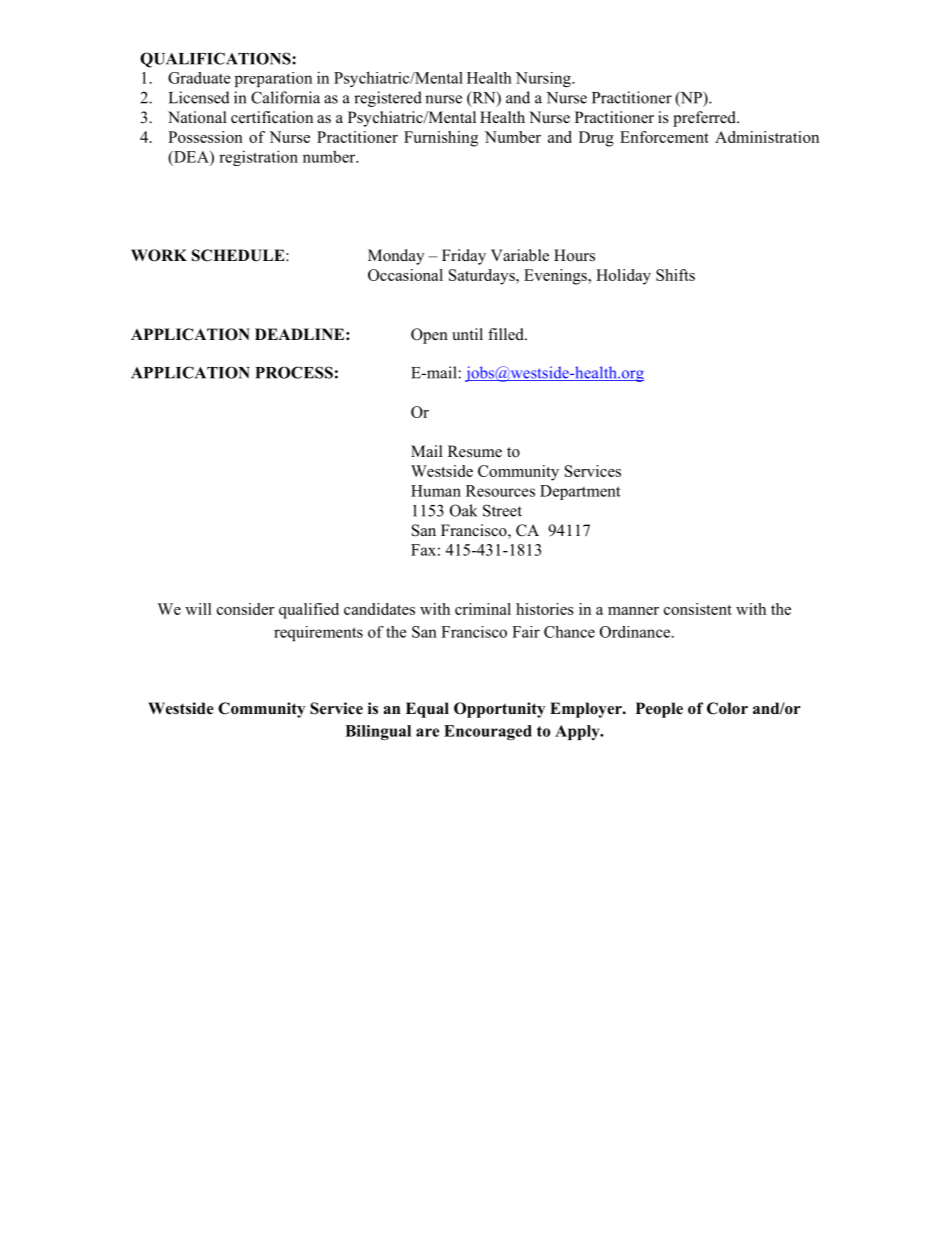 The image size is (952, 1233). I want to click on Bilingual, so click(378, 732).
